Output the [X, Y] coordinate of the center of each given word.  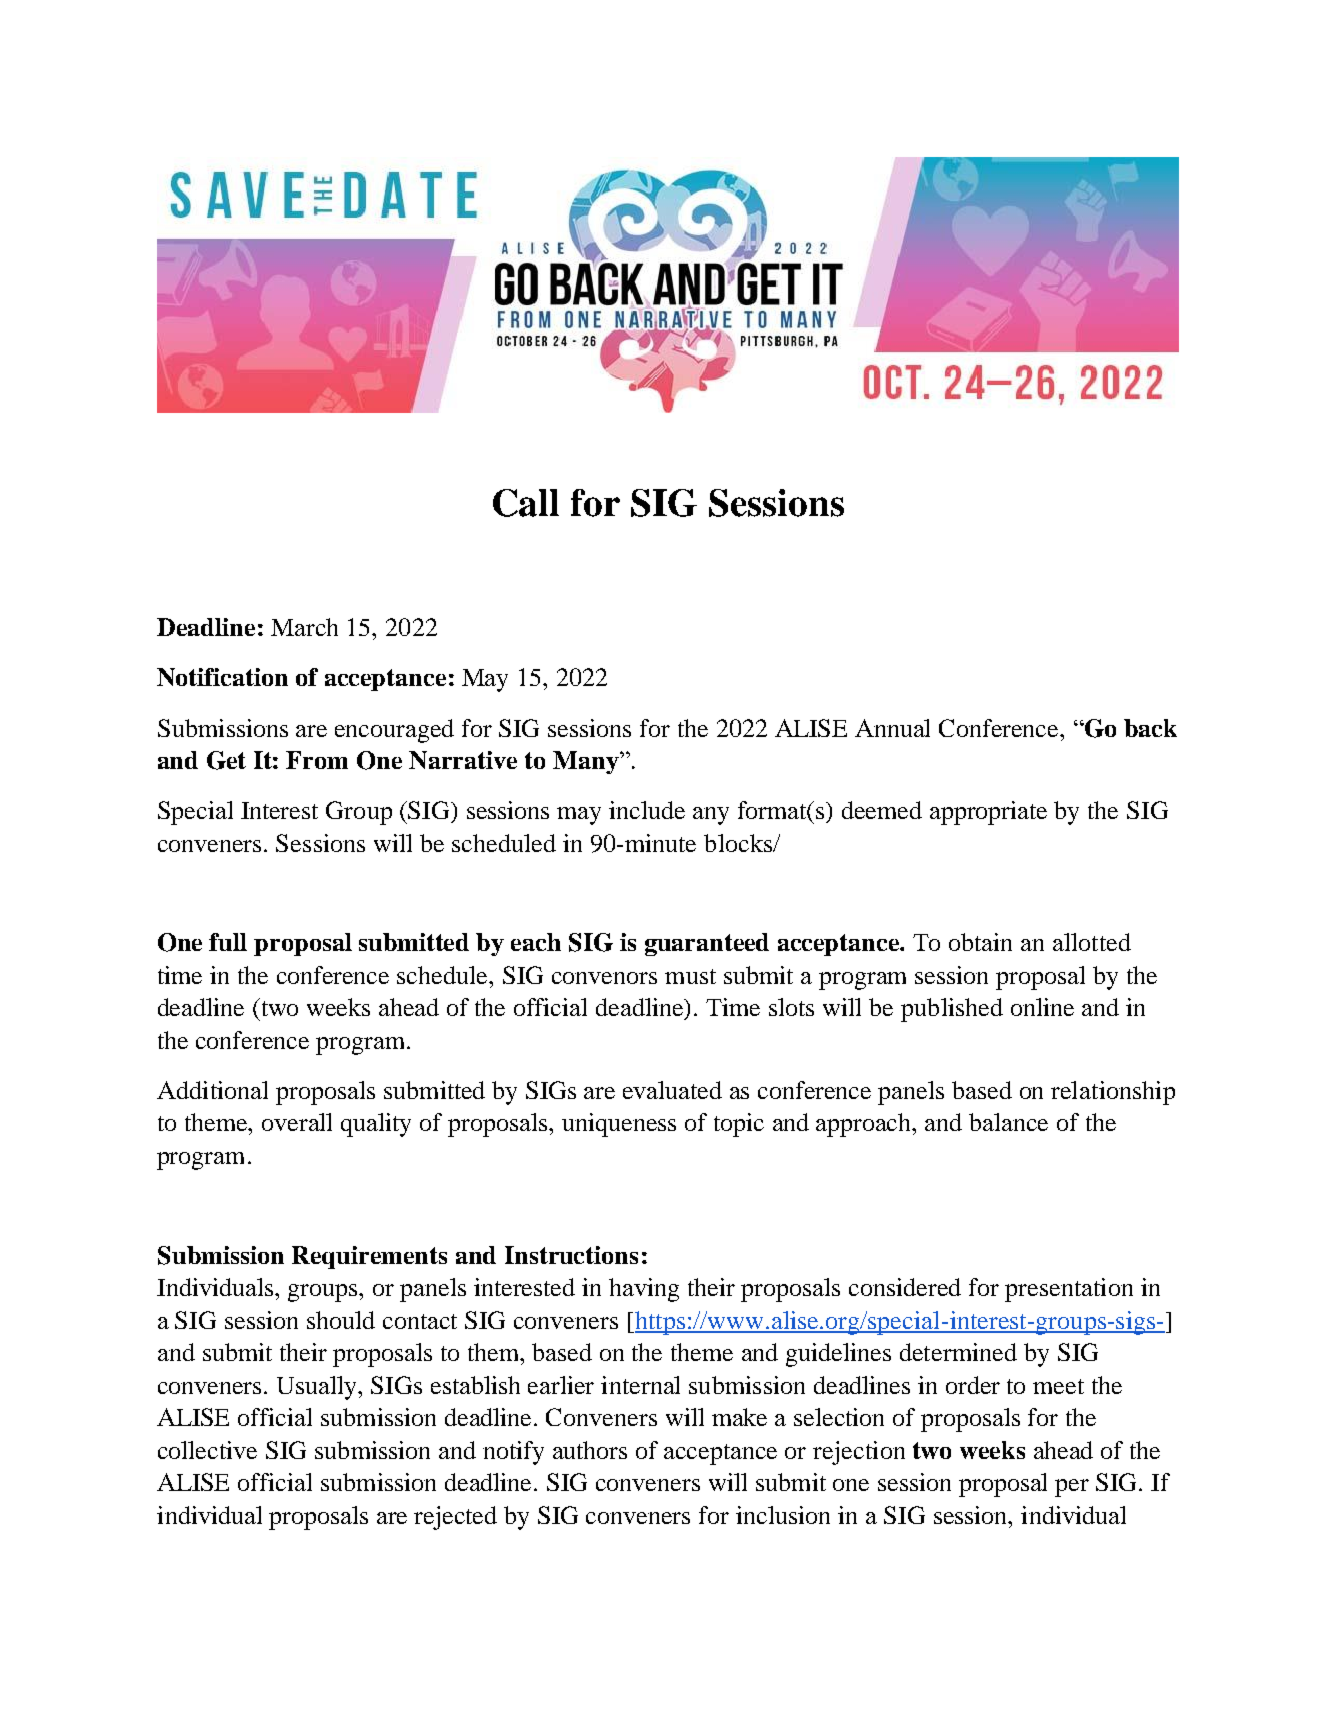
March [304, 627]
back [1150, 728]
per [1072, 1488]
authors [590, 1450]
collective [207, 1450]
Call [526, 503]
